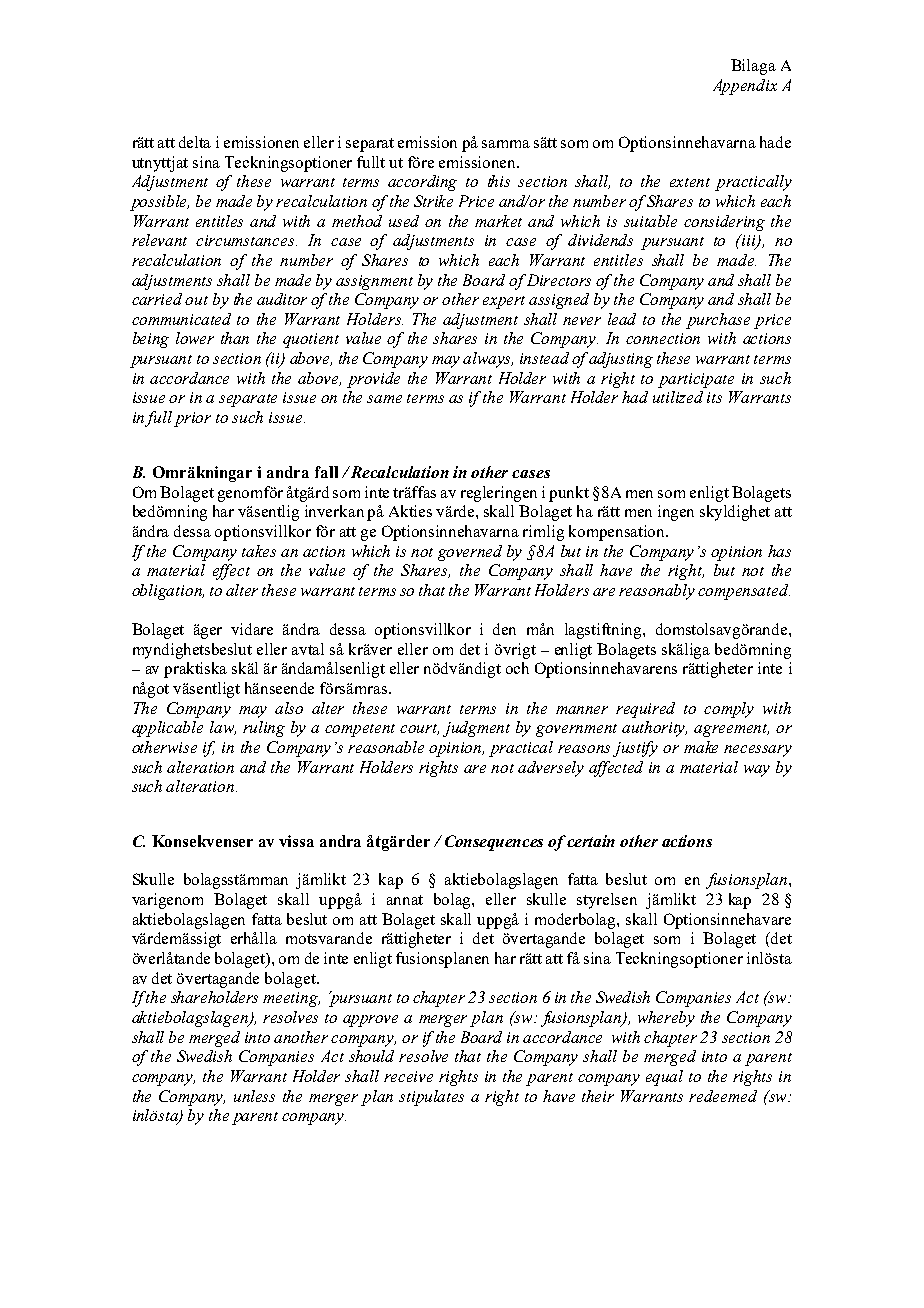  Describe the element at coordinates (701, 747) in the screenshot. I see `make` at that location.
